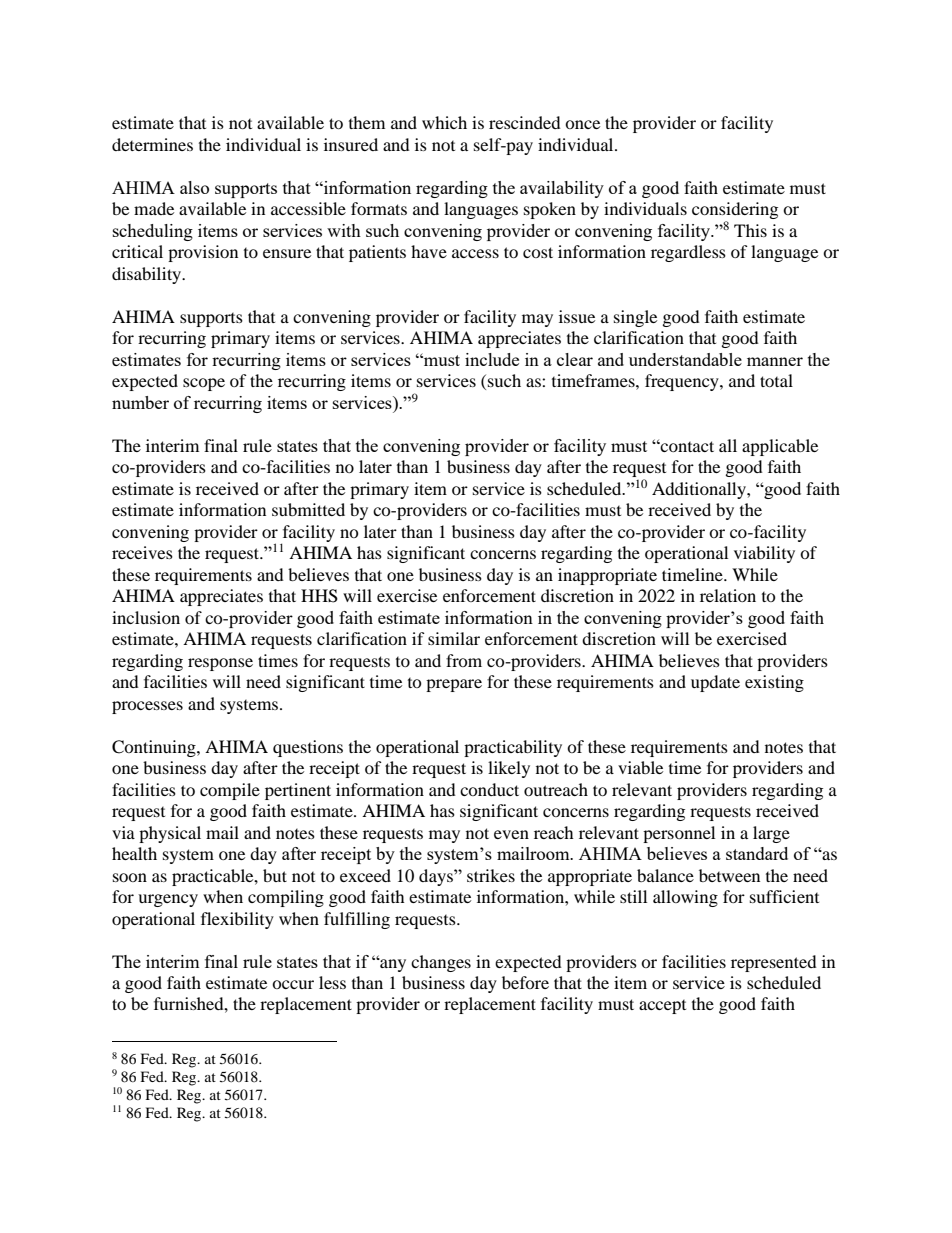 This page has height=1233, width=952. Describe the element at coordinates (142, 552) in the page. I see `receives` at that location.
